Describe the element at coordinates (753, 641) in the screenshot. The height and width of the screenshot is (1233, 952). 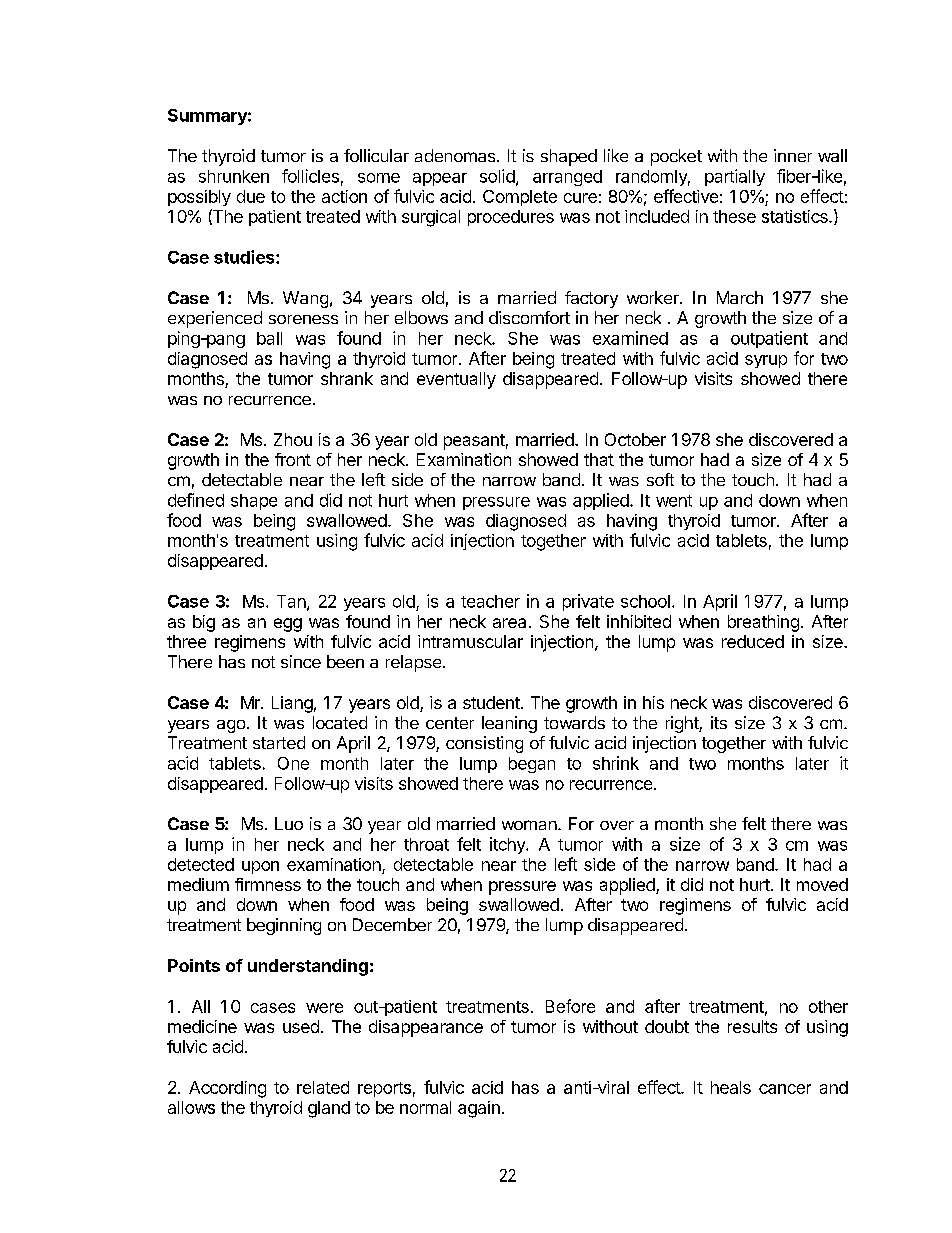
I see `reduced` at that location.
